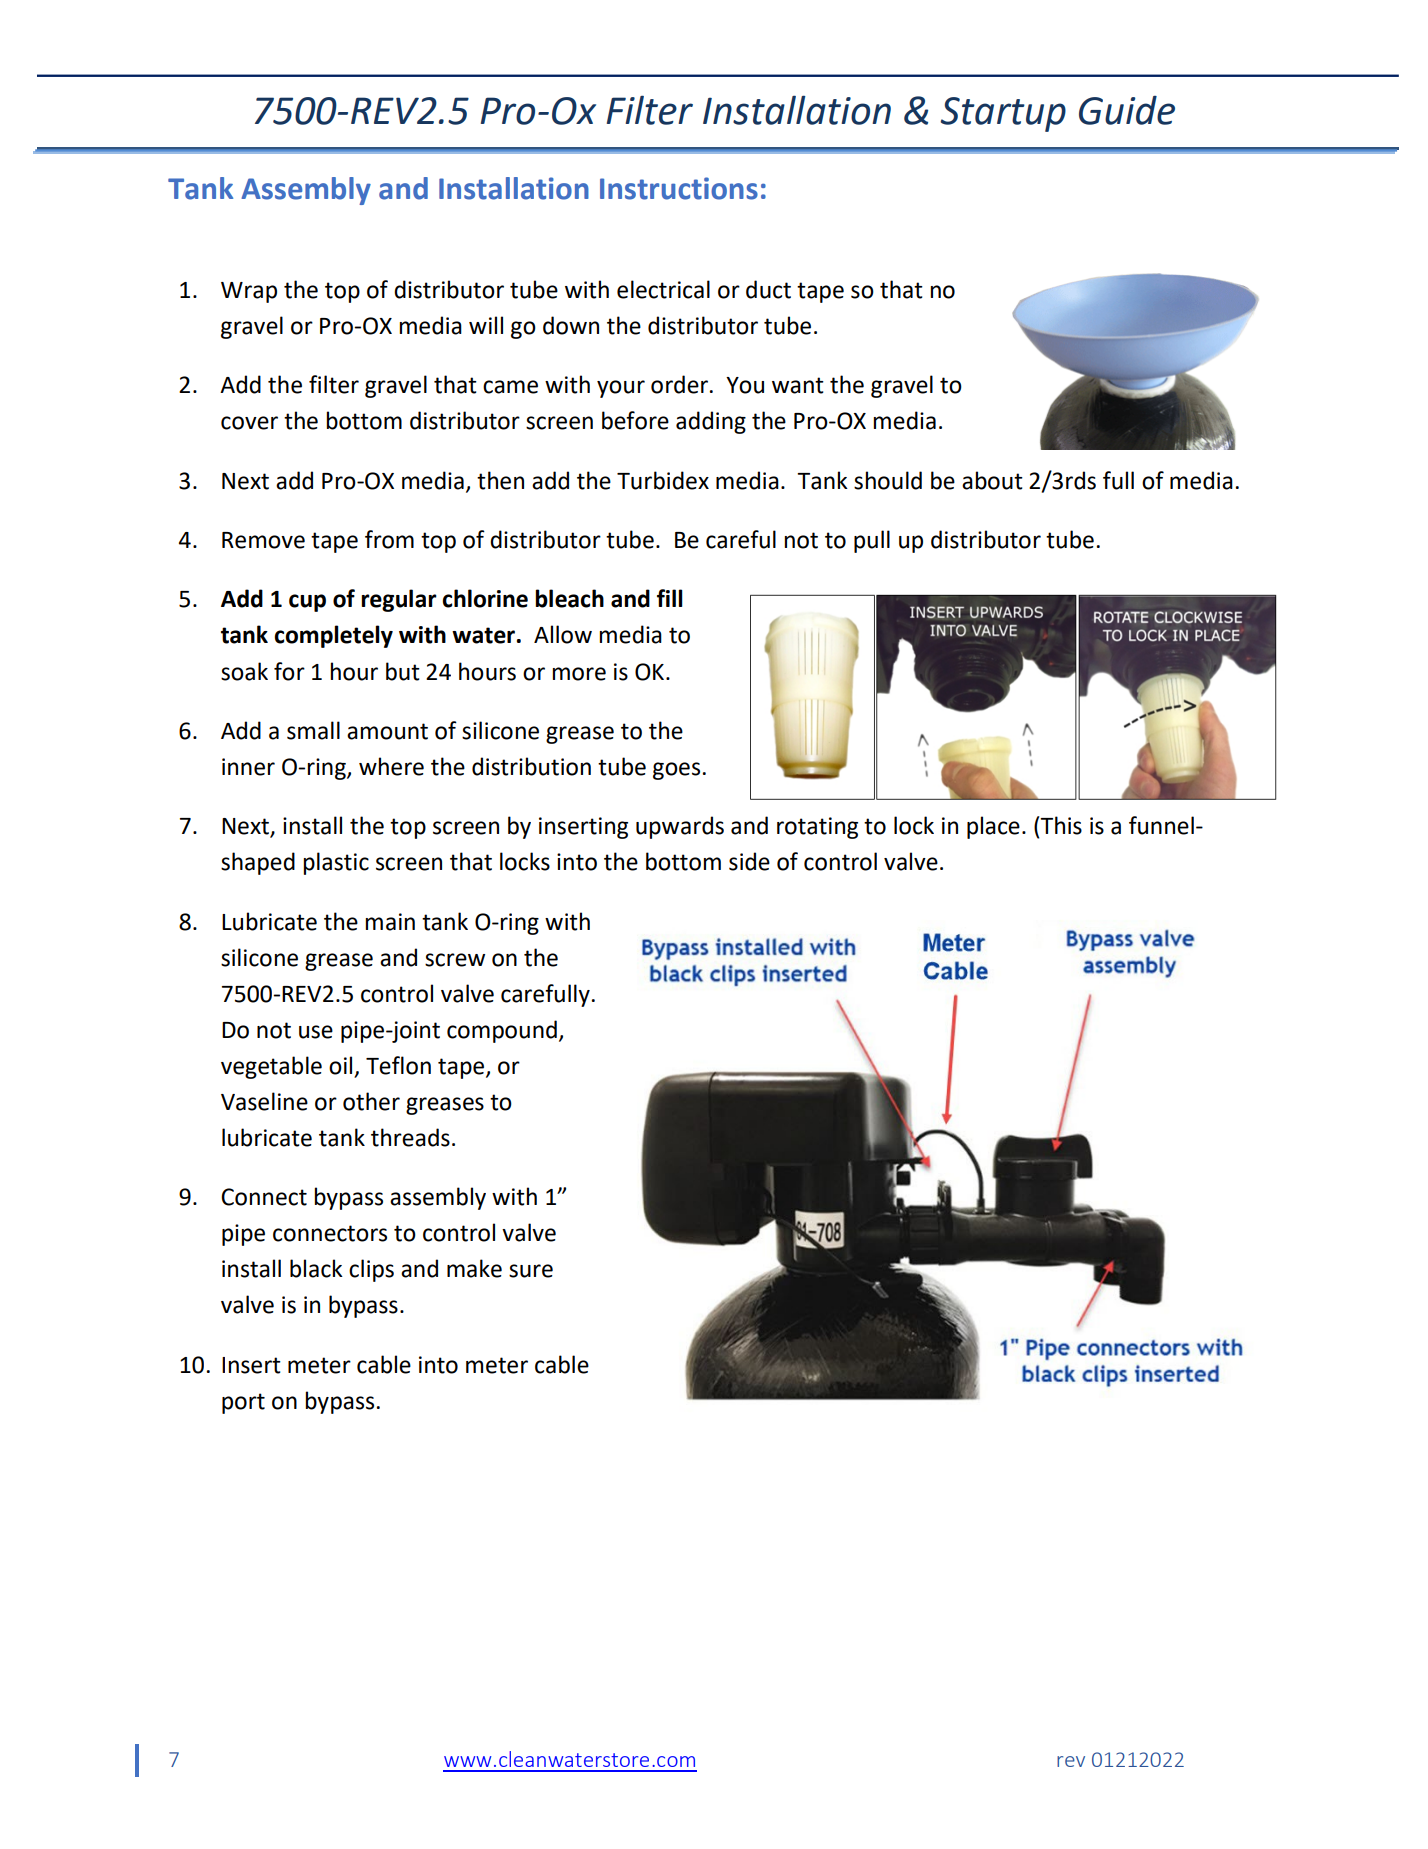 Image resolution: width=1428 pixels, height=1849 pixels. I want to click on other, so click(371, 1101).
